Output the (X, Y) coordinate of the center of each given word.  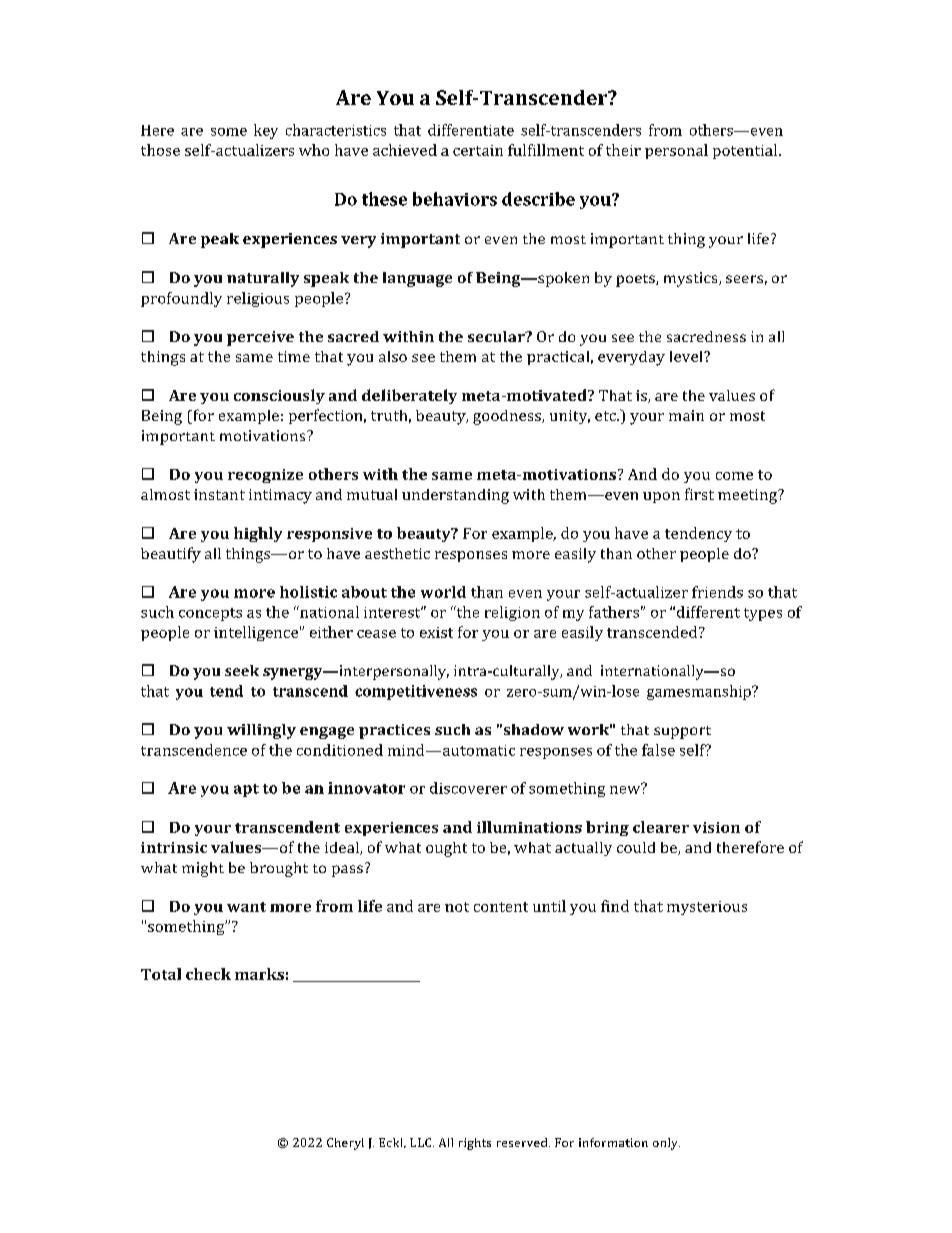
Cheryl (345, 1144)
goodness (508, 417)
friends (717, 592)
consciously (279, 396)
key (266, 131)
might (203, 869)
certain (478, 150)
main (686, 415)
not (457, 907)
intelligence (256, 633)
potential (746, 151)
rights (475, 1144)
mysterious (707, 908)
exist (436, 632)
